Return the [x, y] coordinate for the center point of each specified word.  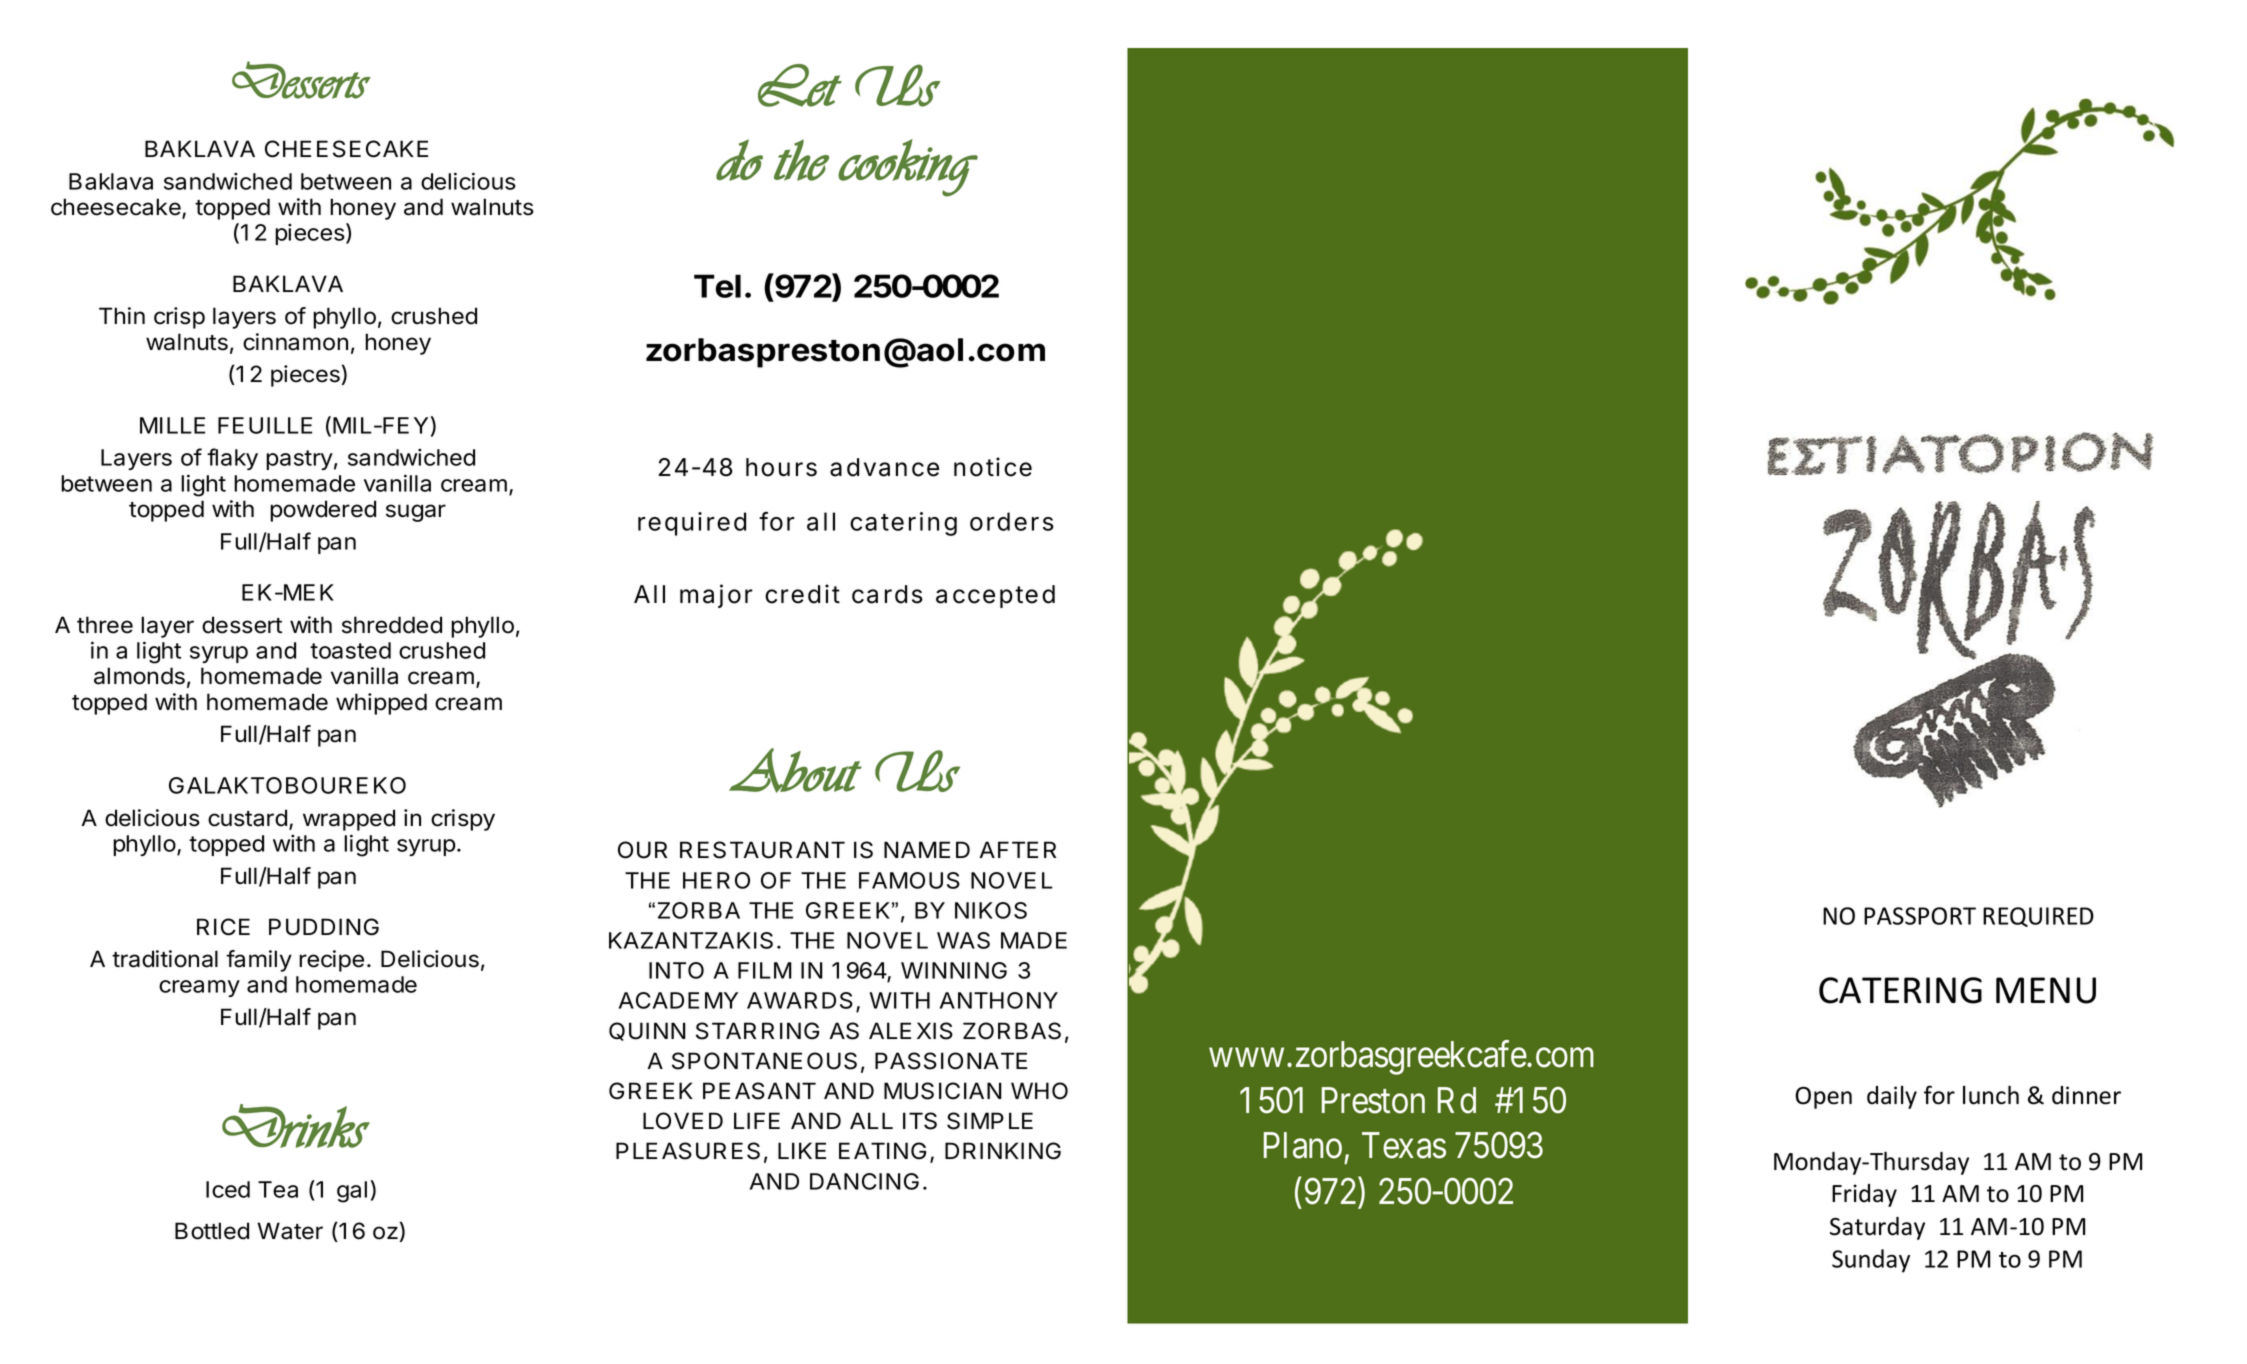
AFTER [1017, 849]
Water [290, 1231]
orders [1012, 521]
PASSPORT [1920, 916]
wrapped [349, 820]
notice [993, 467]
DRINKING [1003, 1151]
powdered [323, 511]
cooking [908, 168]
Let [800, 85]
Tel [717, 286]
